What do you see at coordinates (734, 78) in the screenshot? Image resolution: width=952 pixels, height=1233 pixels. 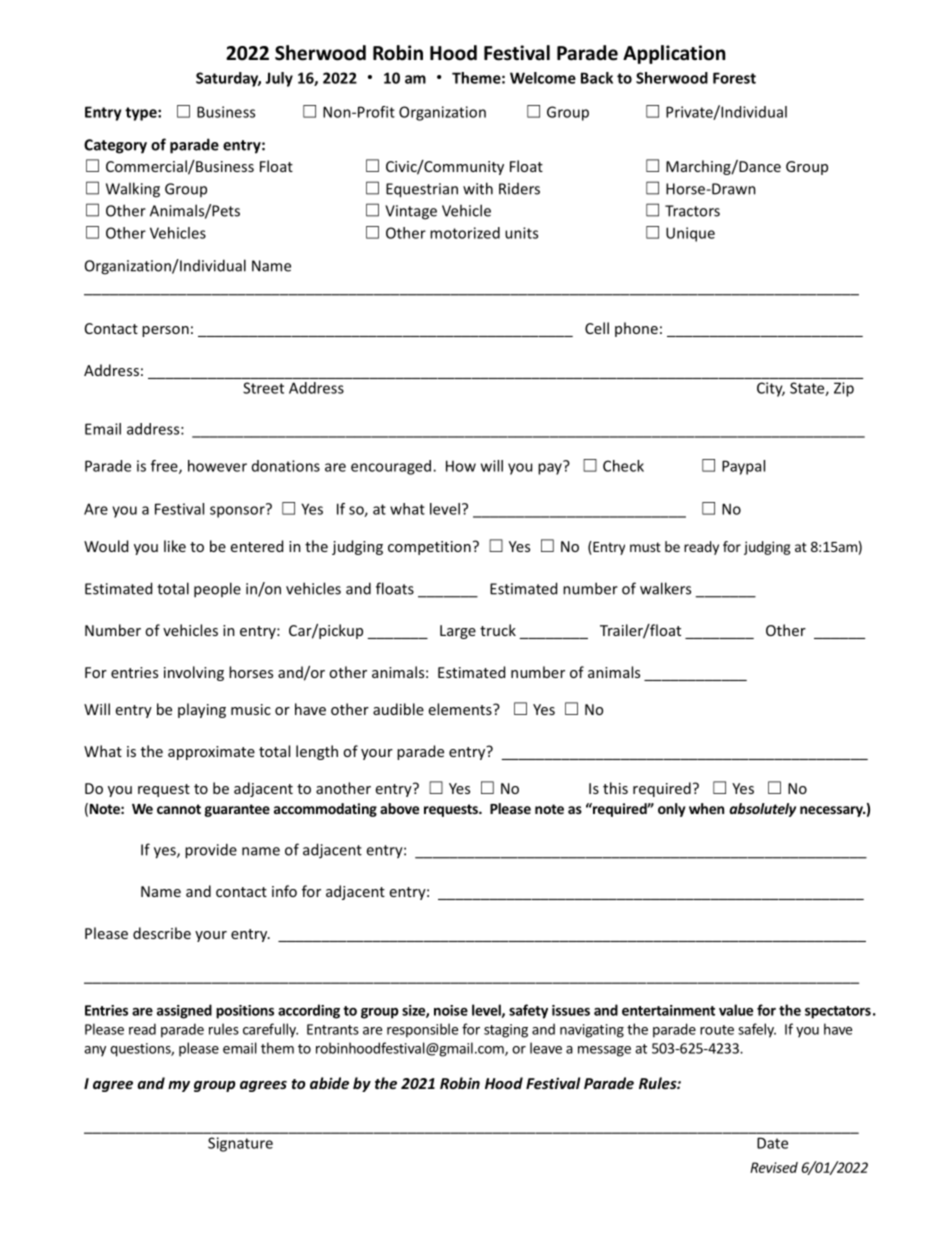 I see `Forest` at bounding box center [734, 78].
